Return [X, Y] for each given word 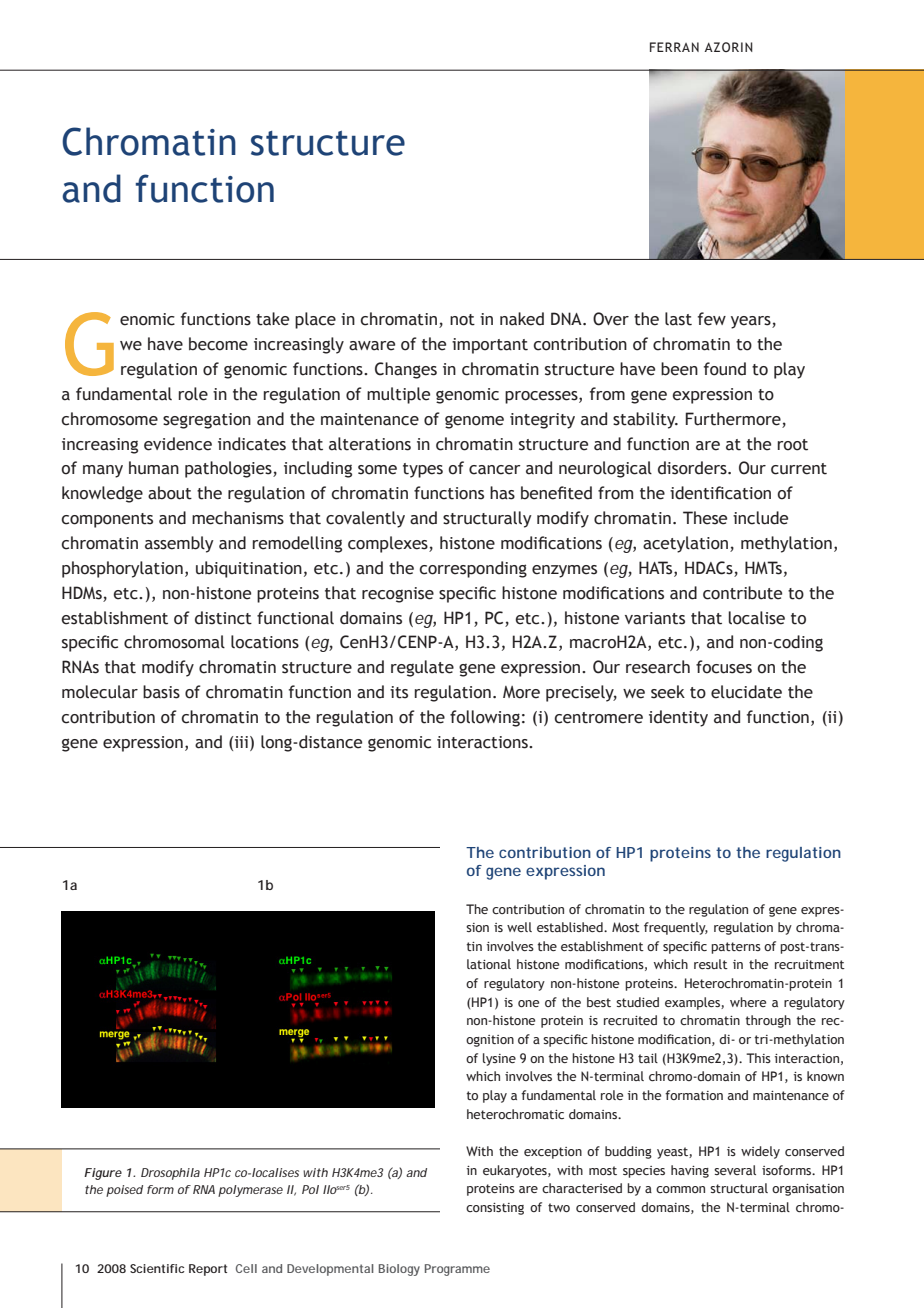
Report [208, 1270]
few [712, 319]
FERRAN [674, 47]
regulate [422, 668]
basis [161, 692]
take [272, 319]
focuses [724, 667]
